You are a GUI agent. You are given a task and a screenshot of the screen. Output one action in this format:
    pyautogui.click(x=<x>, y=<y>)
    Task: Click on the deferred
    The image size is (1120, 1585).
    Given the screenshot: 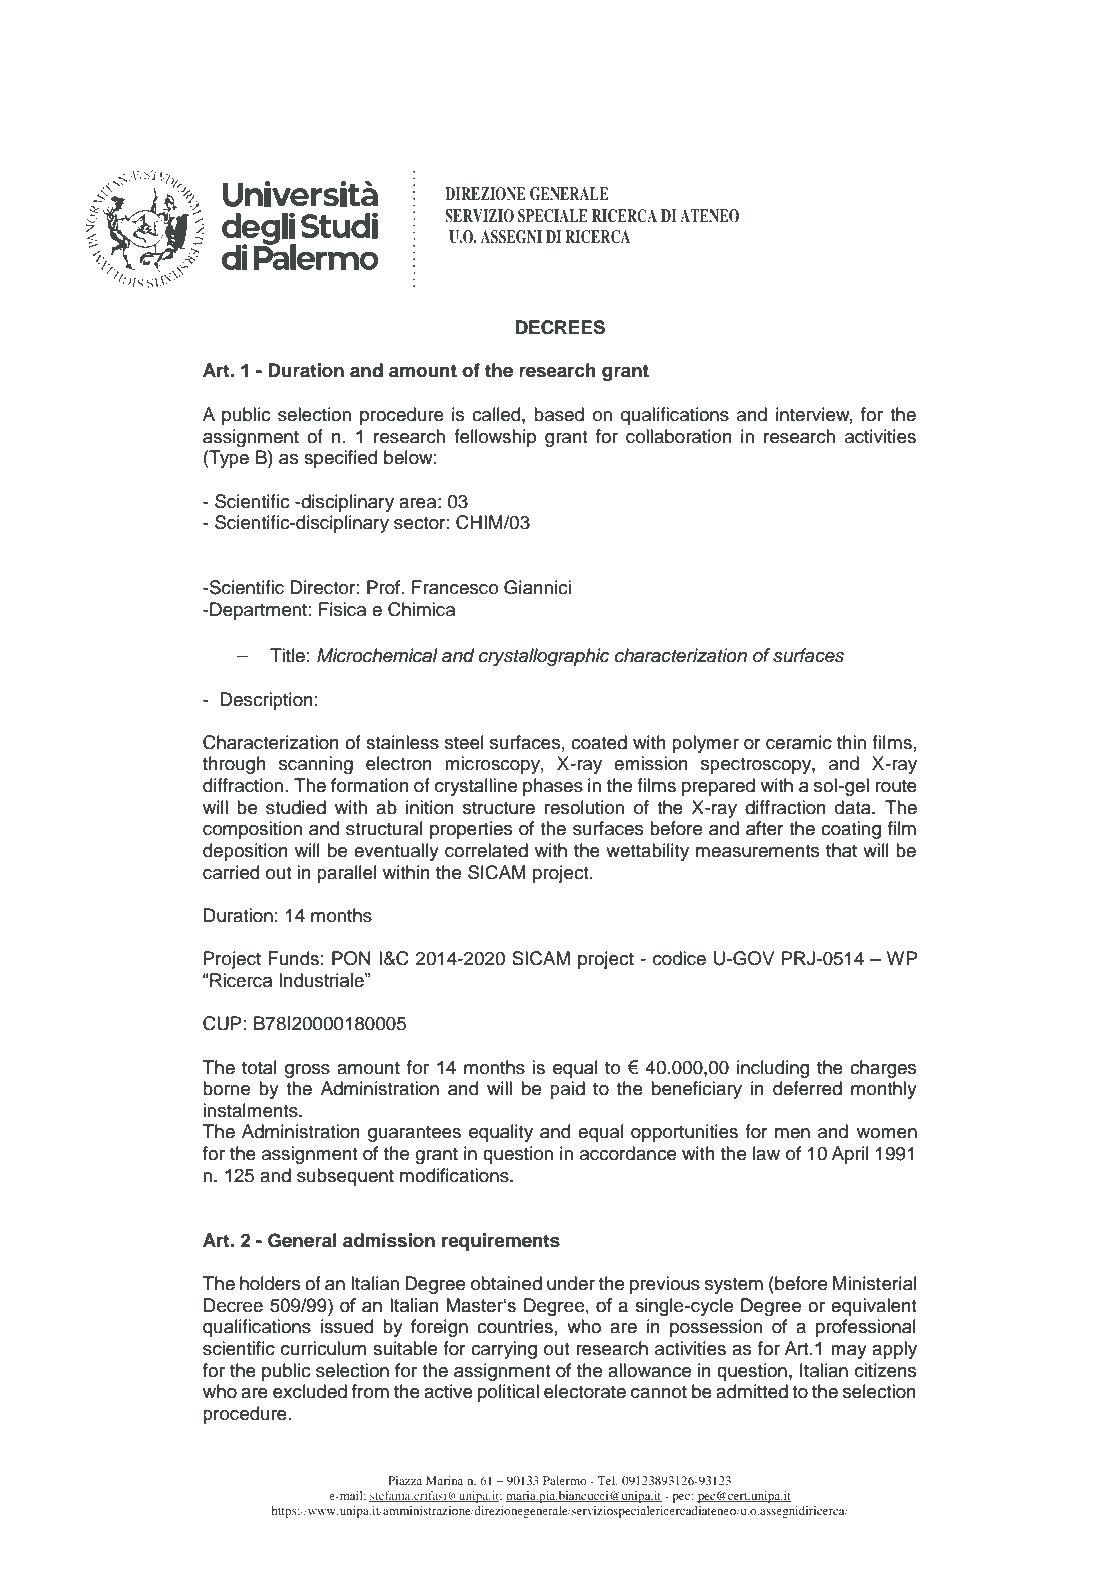 What is the action you would take?
    pyautogui.click(x=807, y=1088)
